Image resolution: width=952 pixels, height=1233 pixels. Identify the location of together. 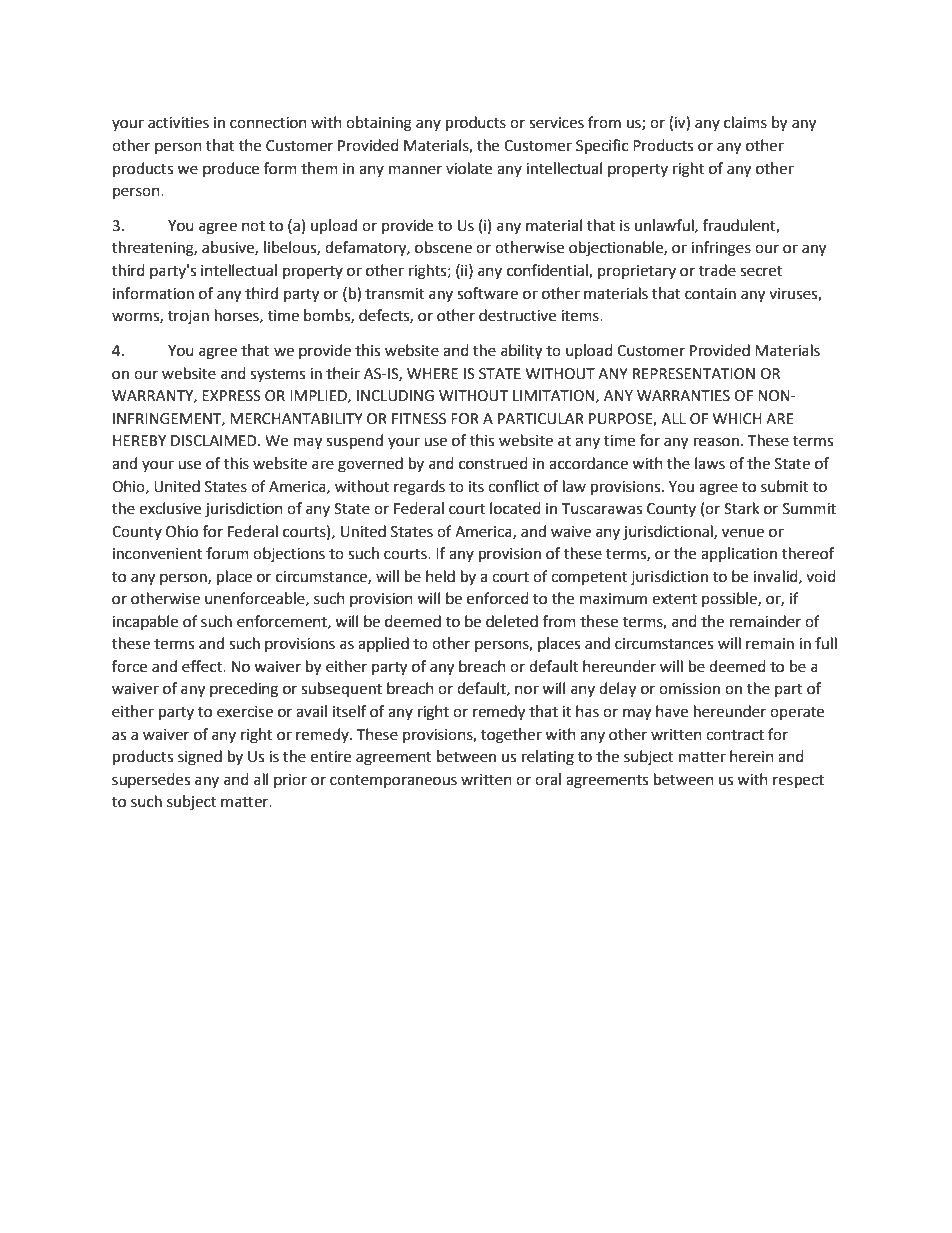
(511, 736).
